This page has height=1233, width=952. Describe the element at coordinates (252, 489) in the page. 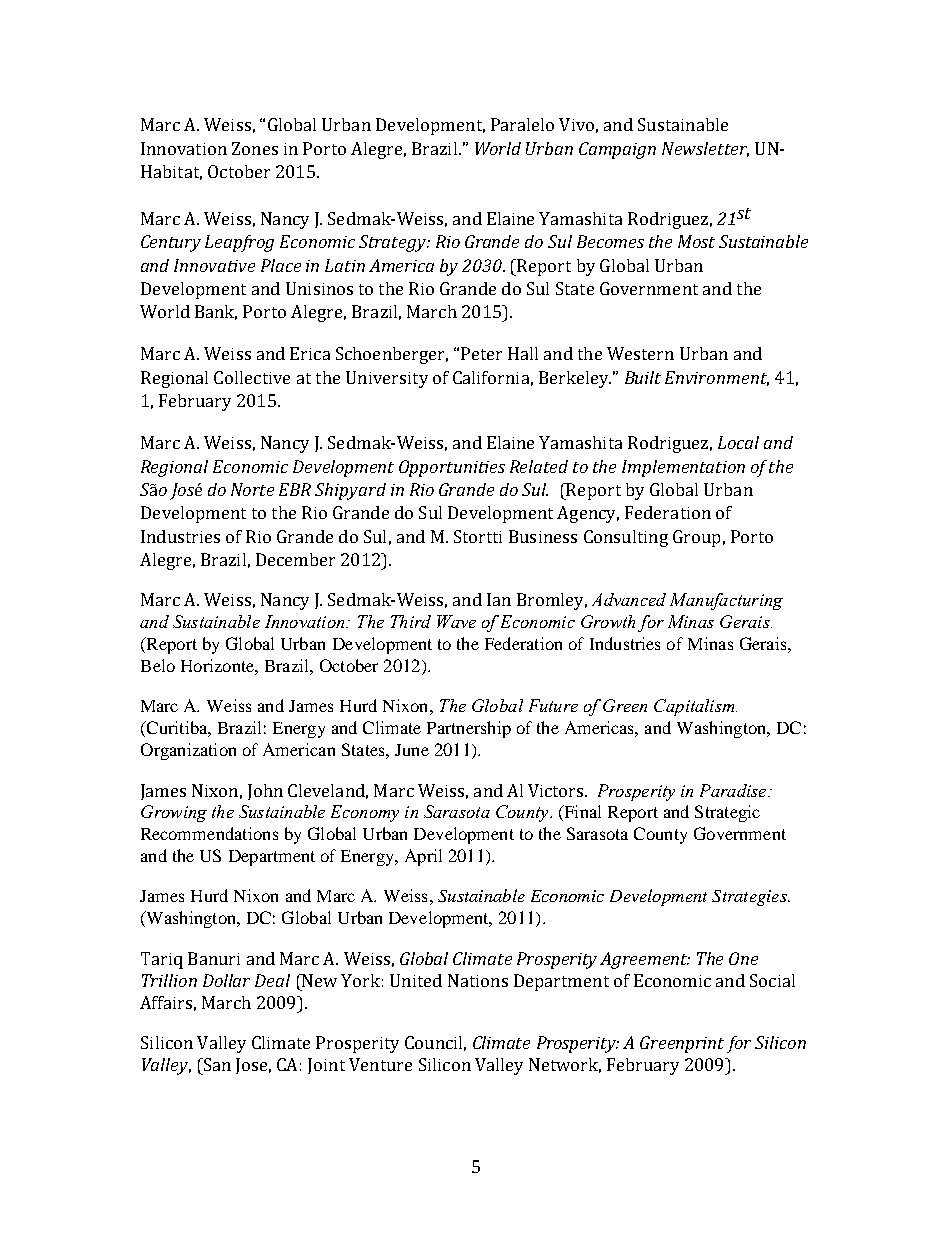

I see `Norte` at that location.
